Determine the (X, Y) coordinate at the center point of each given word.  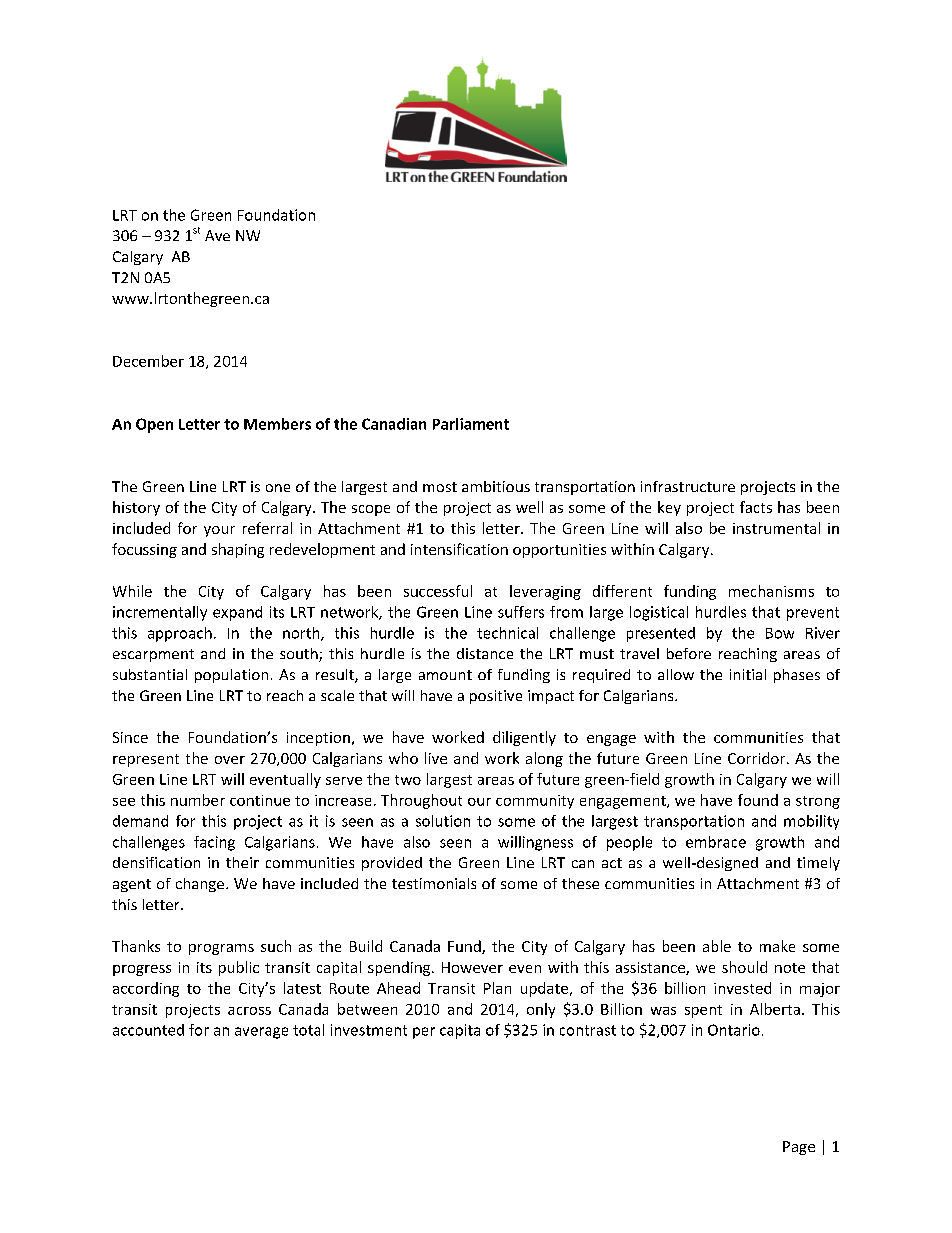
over (230, 760)
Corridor (758, 758)
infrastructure (688, 486)
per (424, 1033)
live (436, 758)
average (261, 1033)
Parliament (471, 424)
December (148, 361)
